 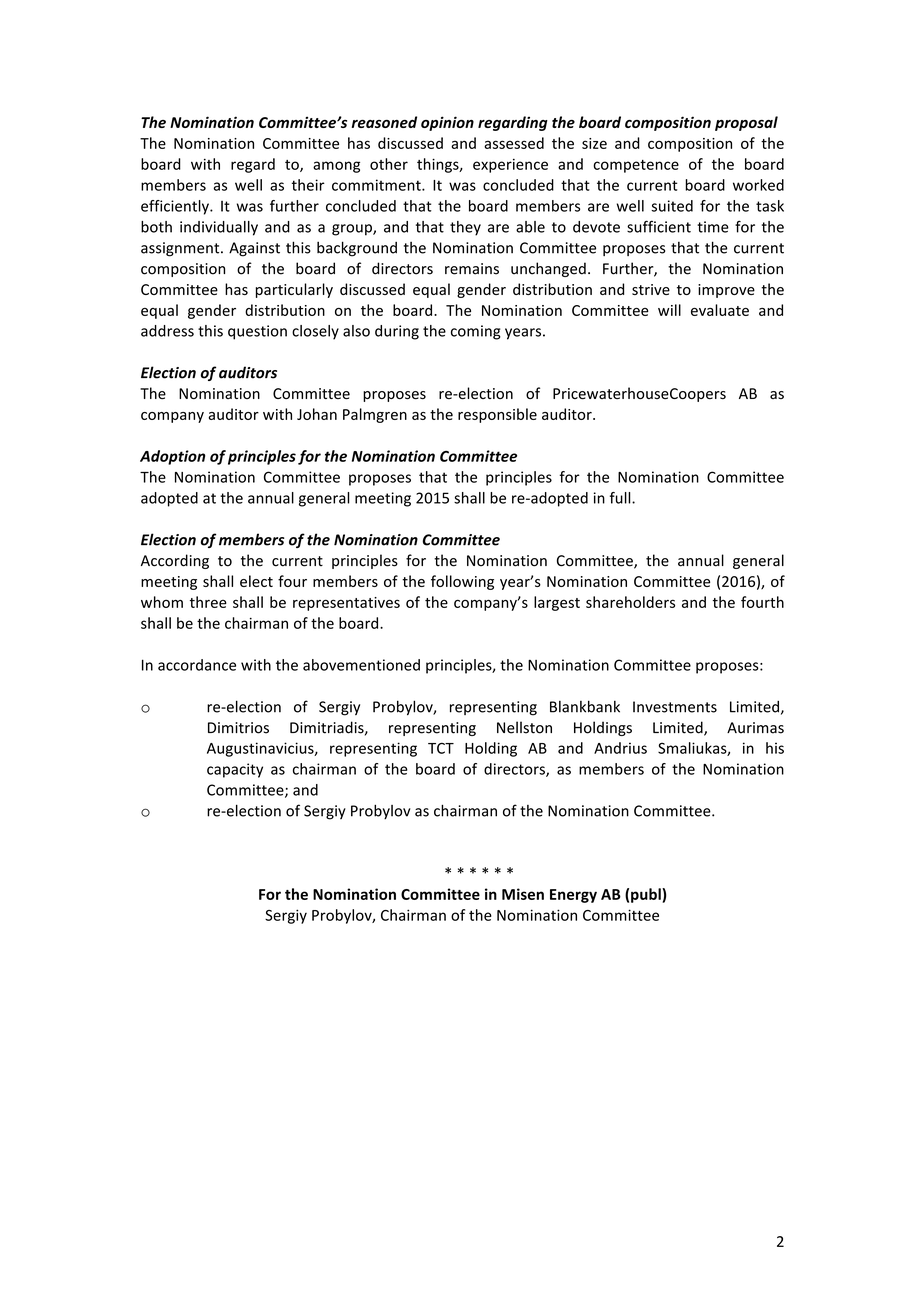 I want to click on opinion, so click(x=447, y=123).
